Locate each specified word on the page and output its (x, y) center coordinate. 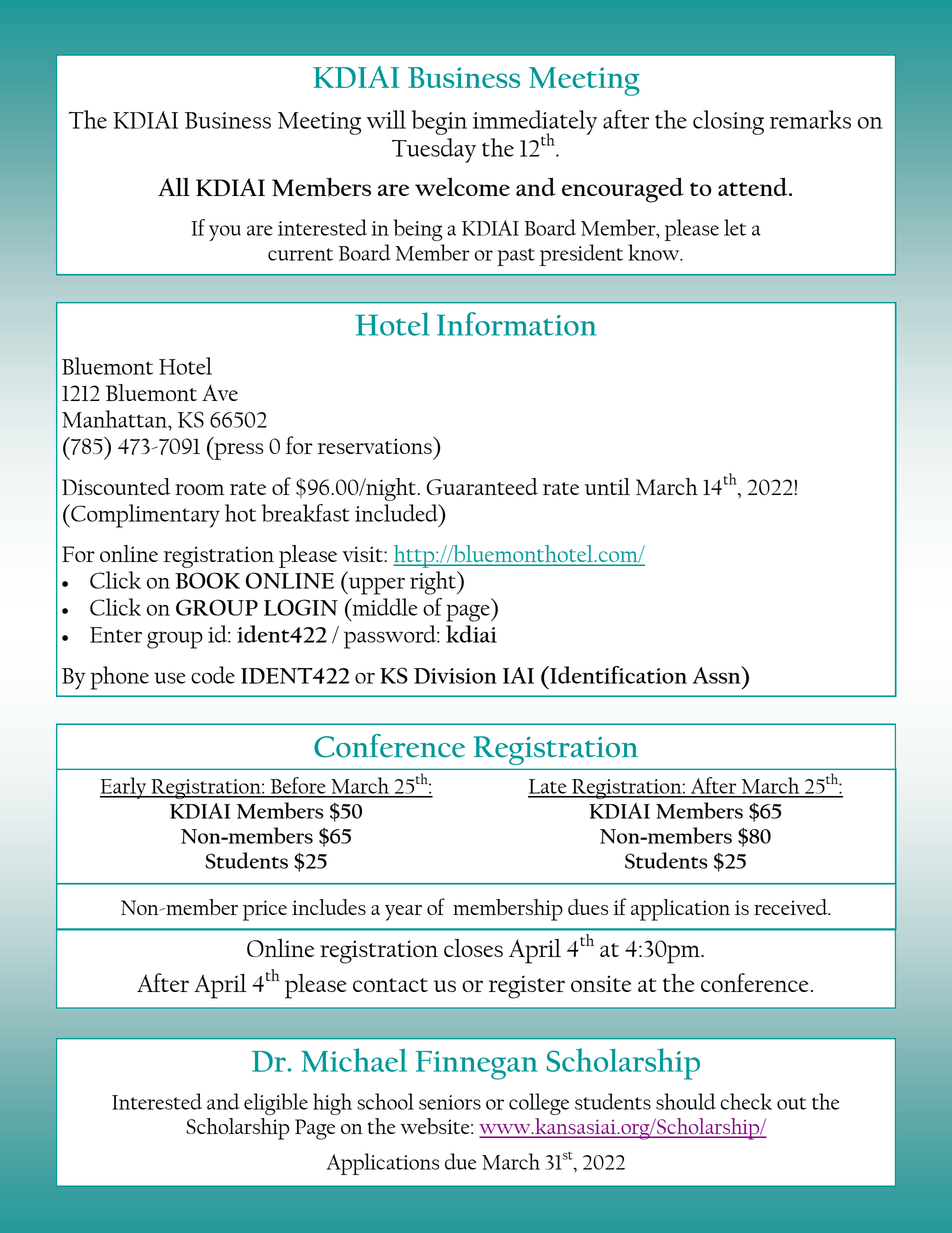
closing (728, 122)
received (792, 907)
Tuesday (434, 150)
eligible (276, 1104)
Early (124, 788)
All (174, 187)
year (403, 913)
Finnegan (476, 1065)
